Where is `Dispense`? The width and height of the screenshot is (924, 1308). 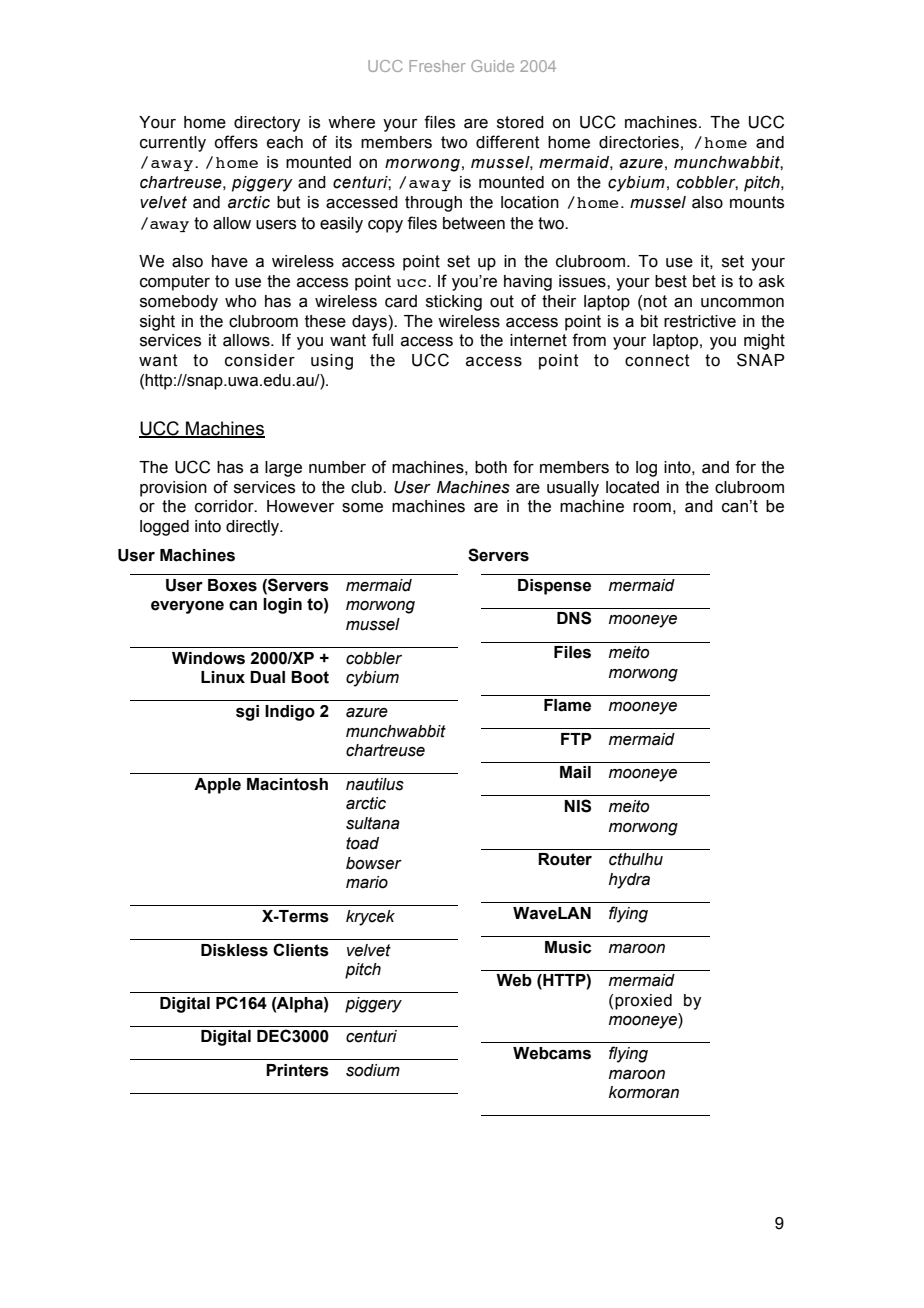 Dispense is located at coordinates (554, 587).
